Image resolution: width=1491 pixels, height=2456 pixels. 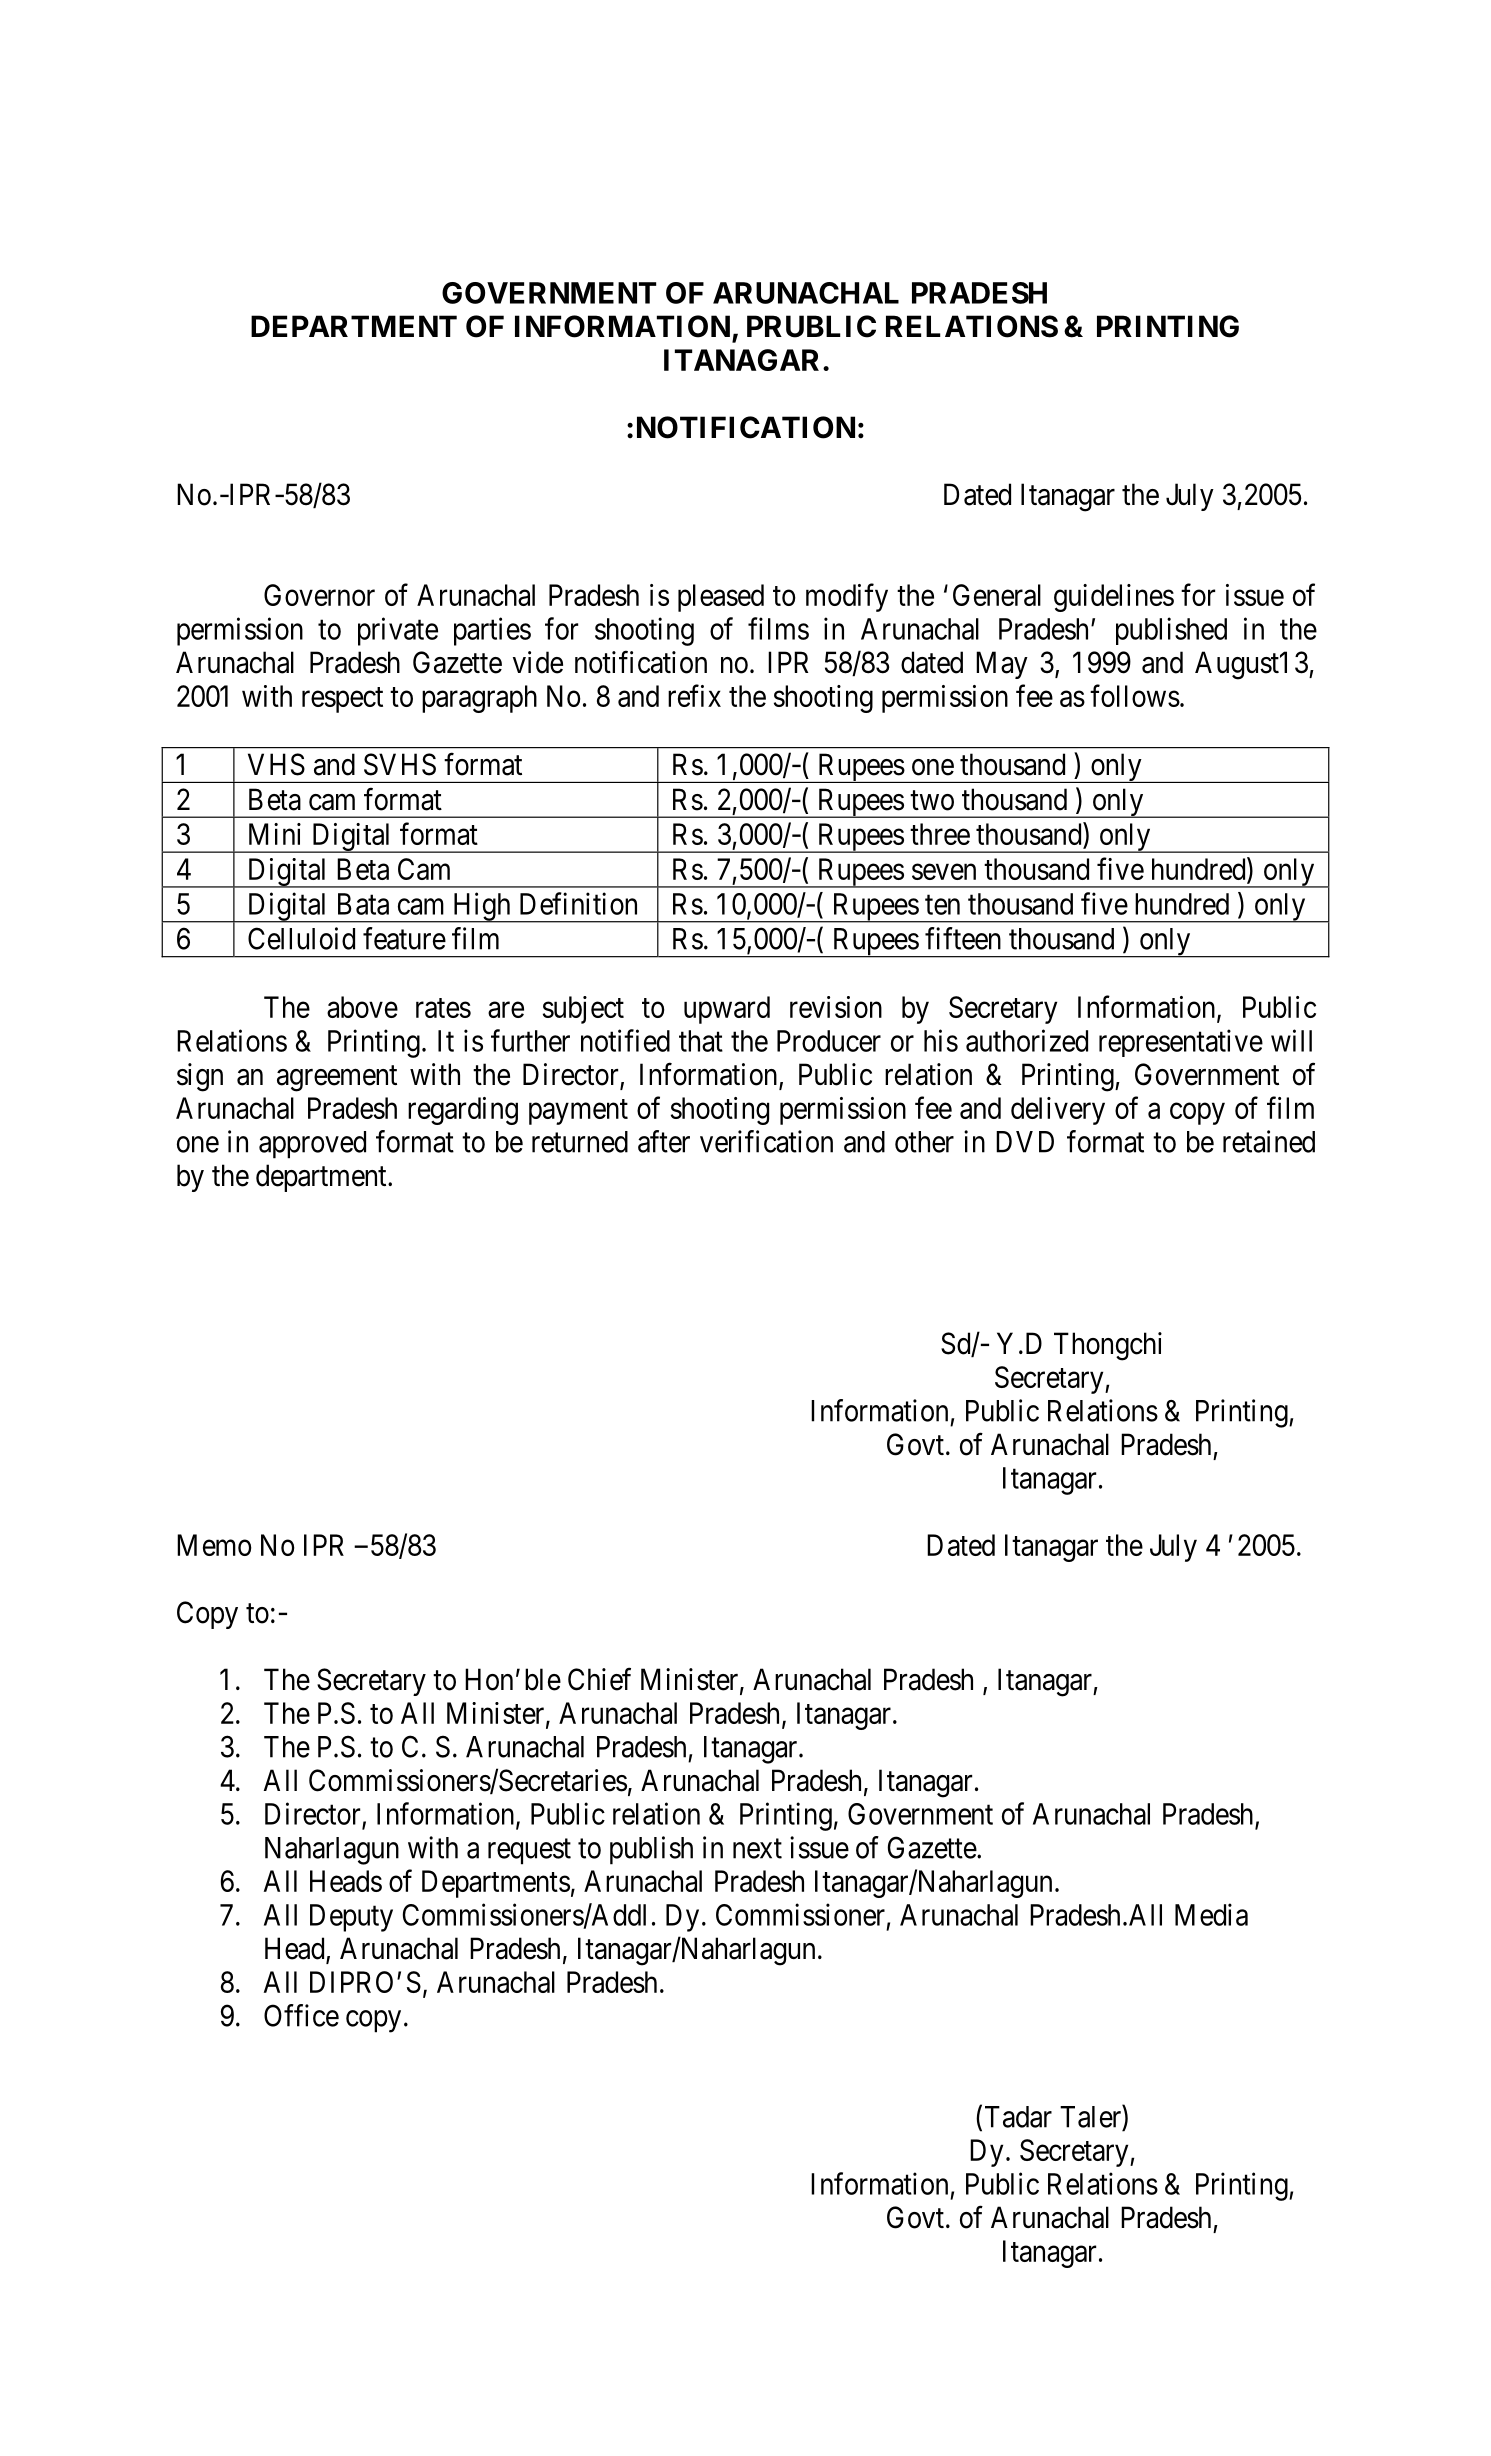 I want to click on Governor, so click(x=319, y=595).
